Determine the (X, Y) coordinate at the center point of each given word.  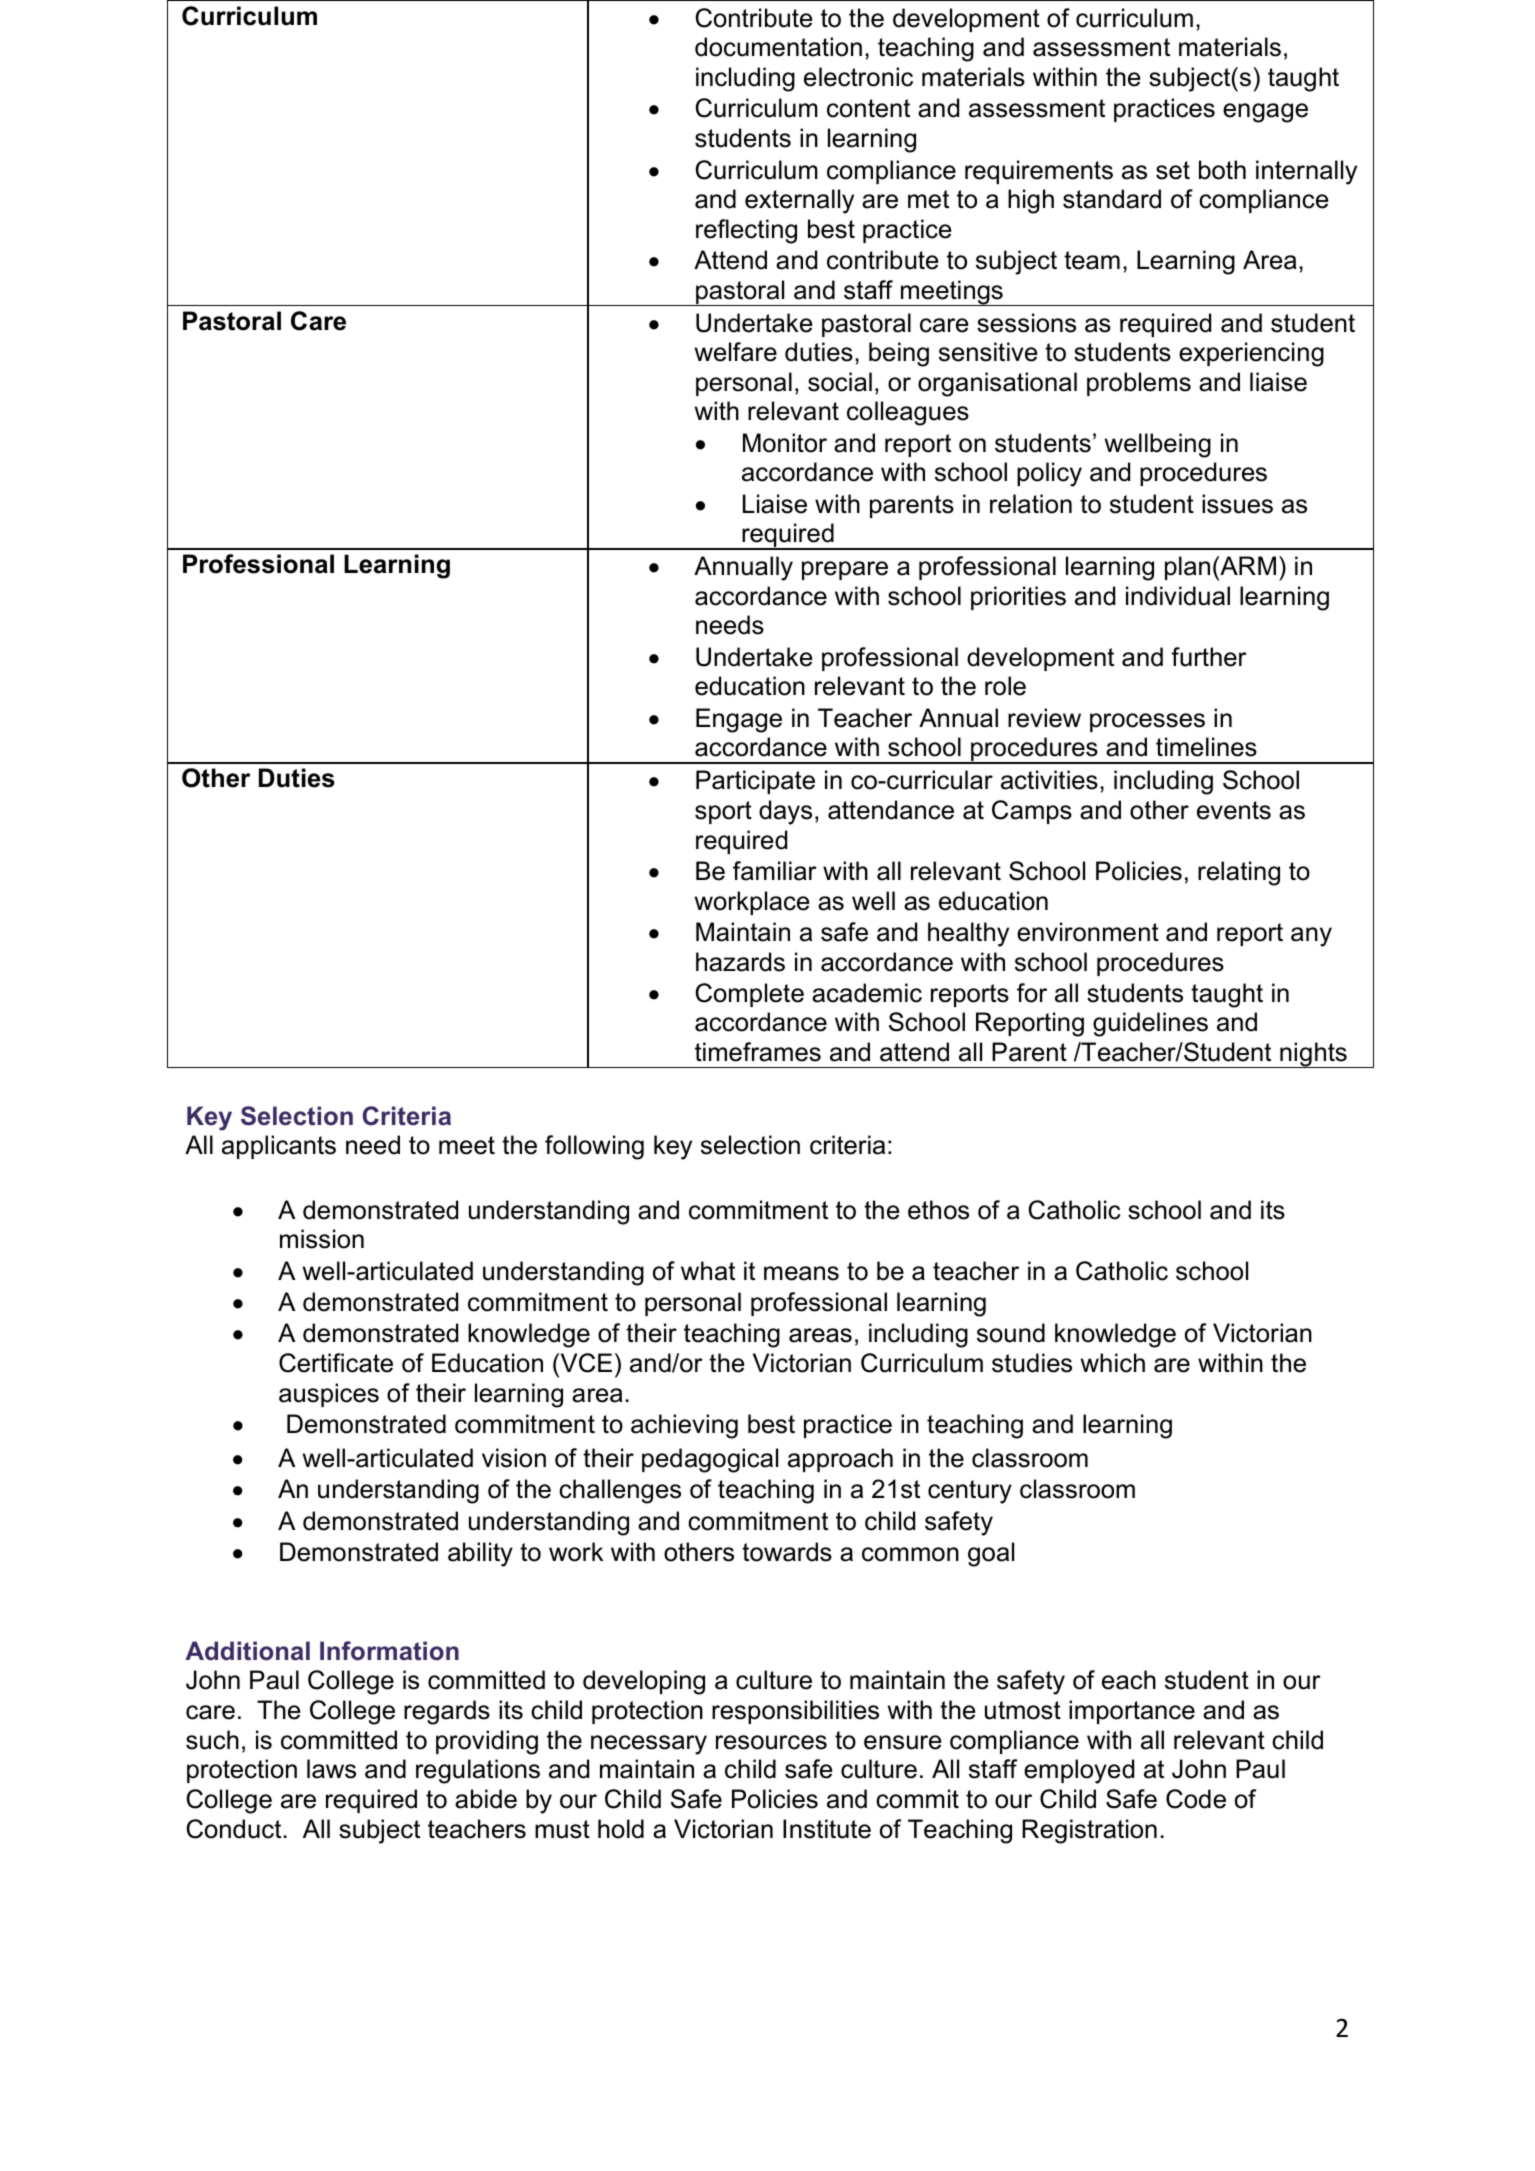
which (1113, 1363)
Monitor (785, 443)
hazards (740, 962)
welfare (736, 352)
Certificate (336, 1363)
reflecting (746, 231)
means (801, 1273)
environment (1088, 932)
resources (771, 1742)
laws (331, 1769)
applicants (279, 1147)
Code (1196, 1799)
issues (1237, 504)
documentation (778, 47)
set (1173, 170)
